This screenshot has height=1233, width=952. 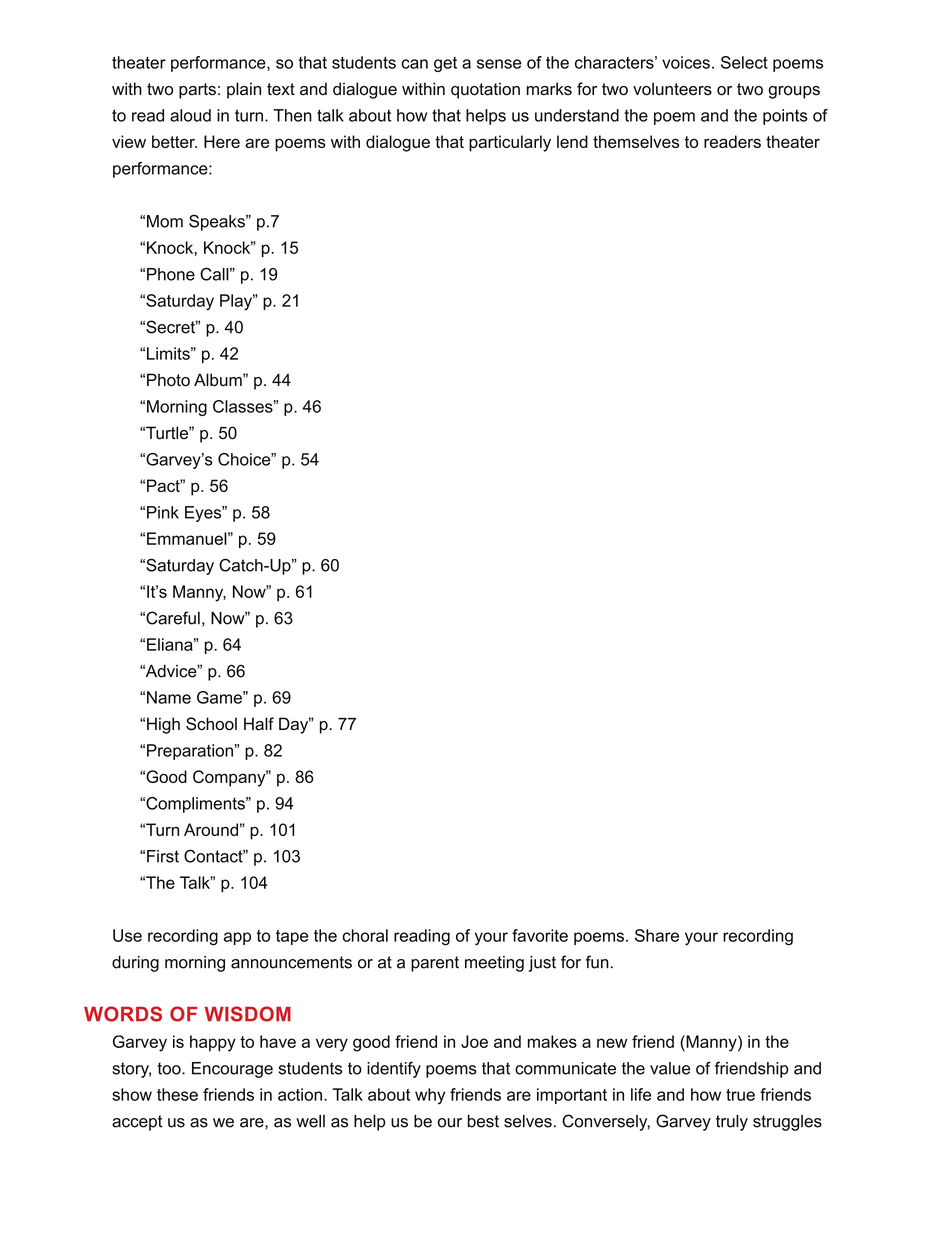 I want to click on volunteers, so click(x=672, y=89).
